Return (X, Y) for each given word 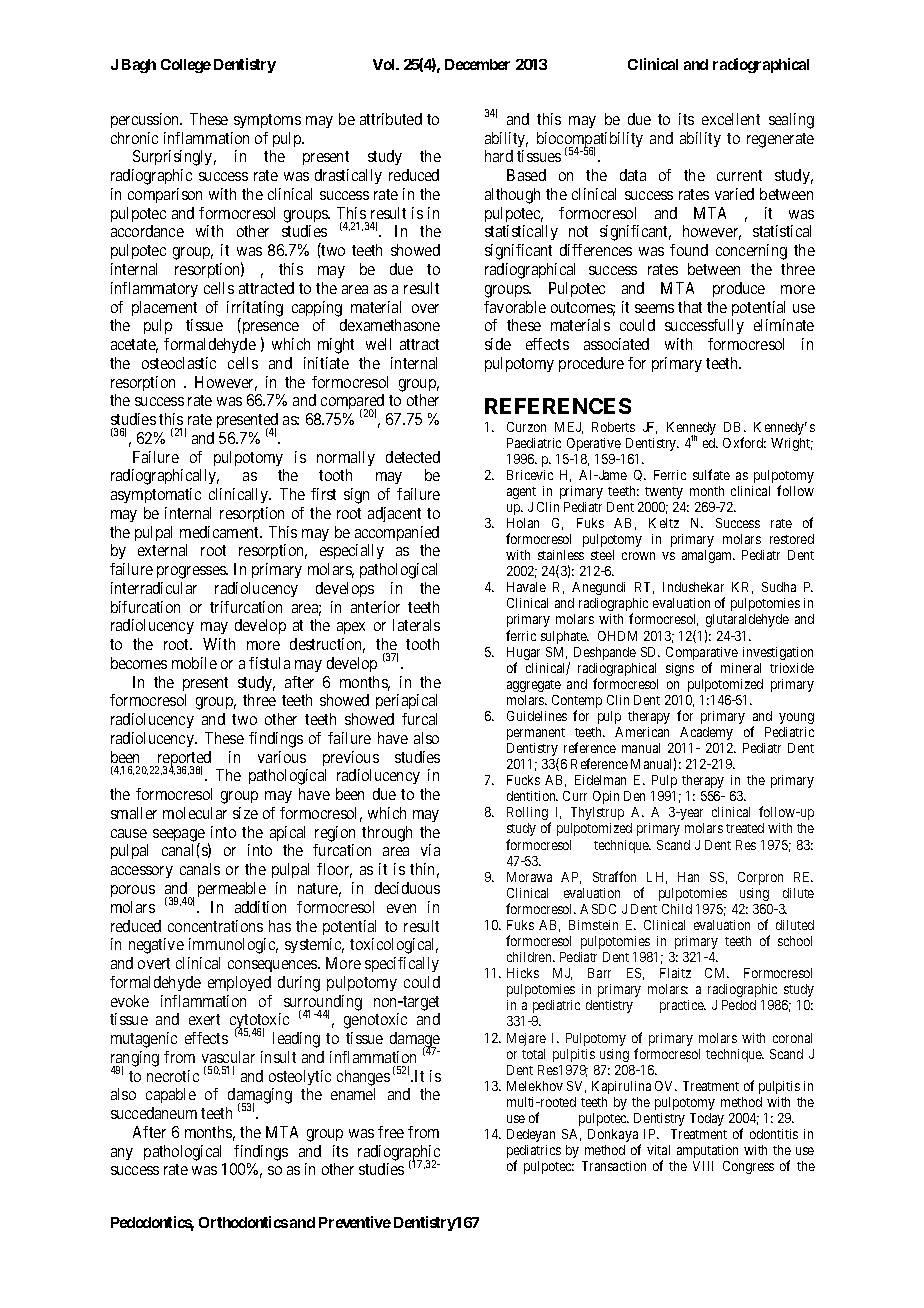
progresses (192, 572)
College (186, 66)
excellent (731, 119)
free (391, 1132)
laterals (416, 625)
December (477, 64)
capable (171, 1095)
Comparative (702, 655)
